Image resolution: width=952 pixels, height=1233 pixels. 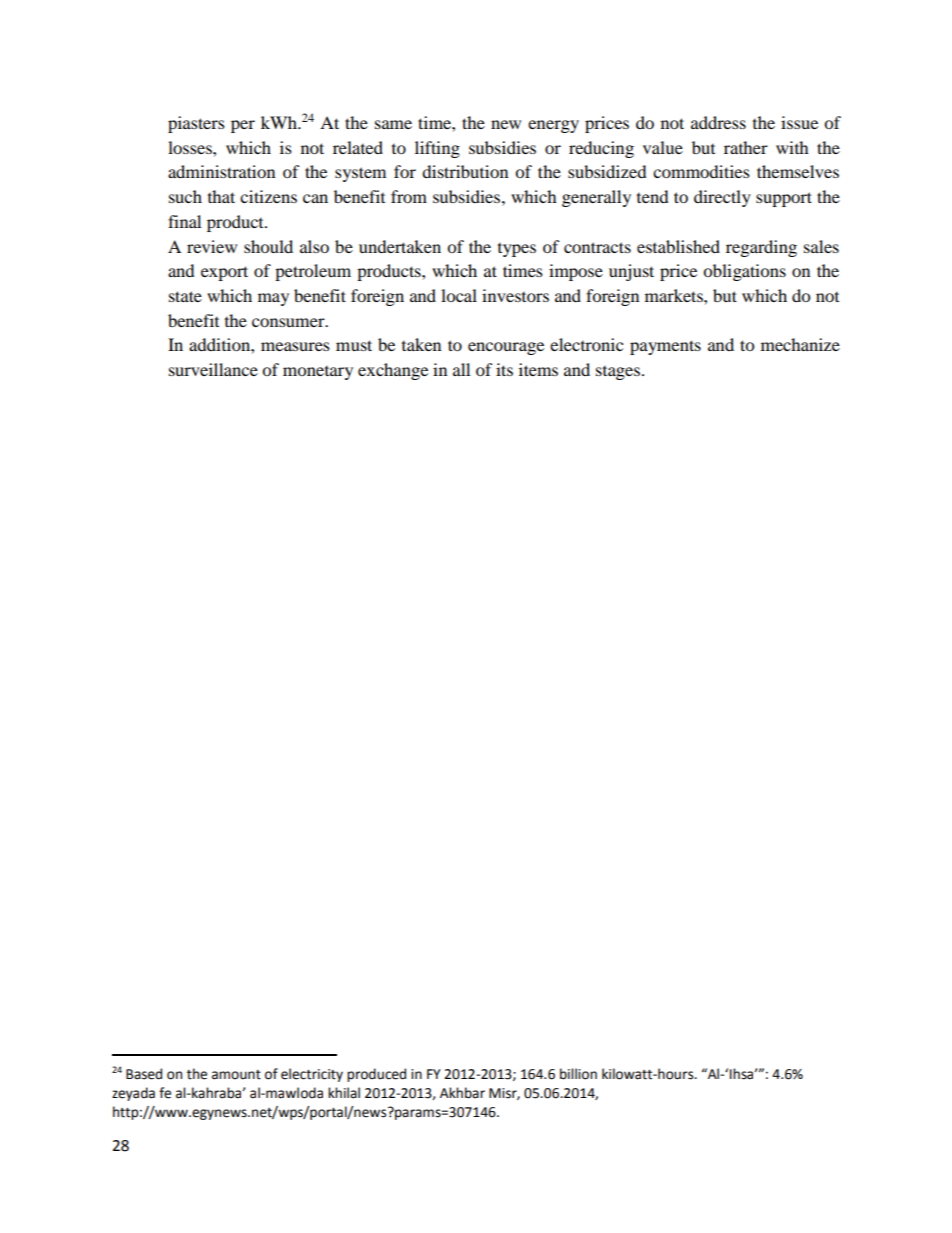 I want to click on Akhbar, so click(x=462, y=1093).
